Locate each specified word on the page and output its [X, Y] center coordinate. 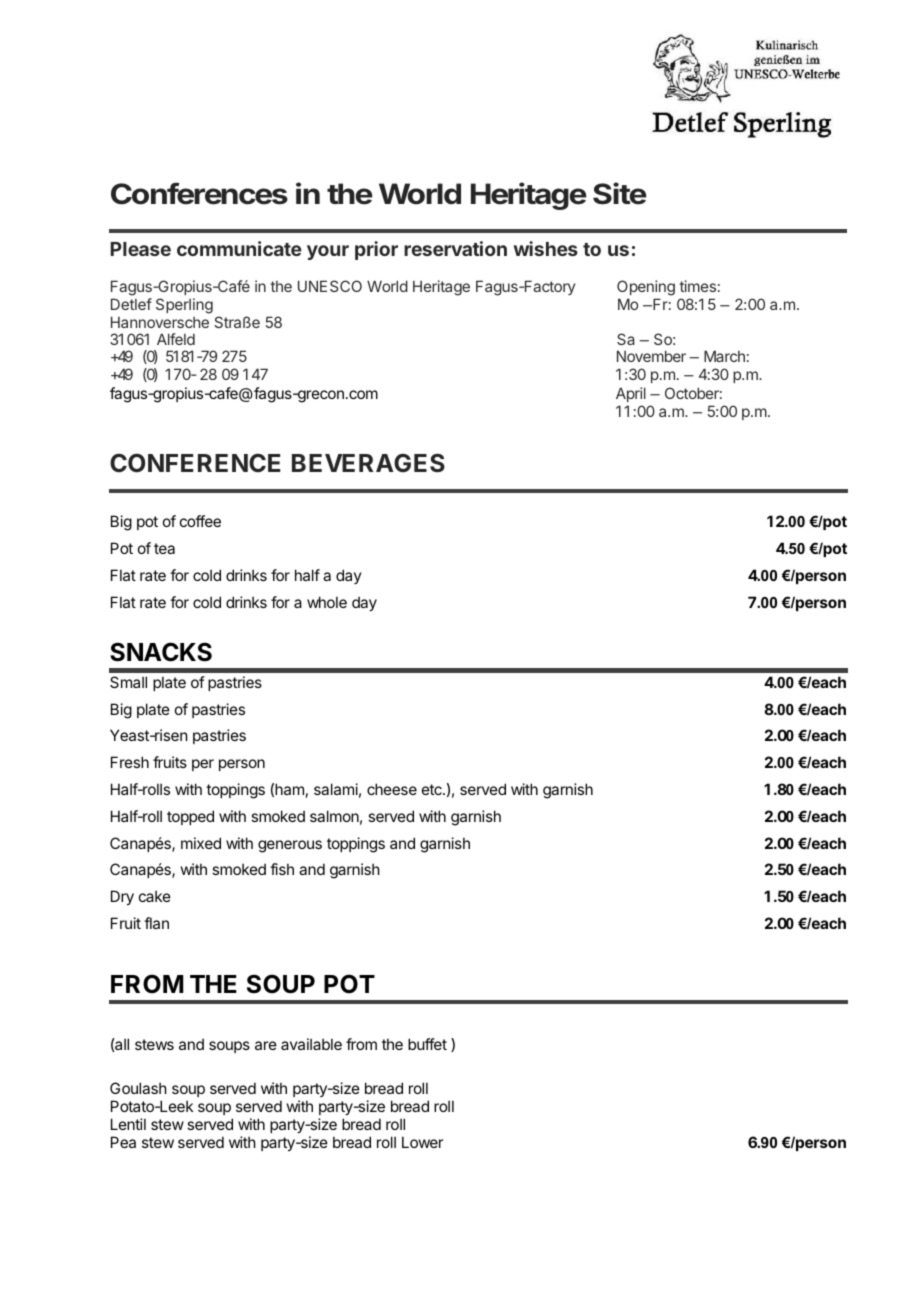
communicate [239, 248]
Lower [422, 1142]
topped [190, 817]
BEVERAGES [368, 463]
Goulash [138, 1088]
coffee [200, 521]
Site [620, 193]
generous [290, 846]
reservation [455, 248]
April [631, 394]
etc [433, 789]
